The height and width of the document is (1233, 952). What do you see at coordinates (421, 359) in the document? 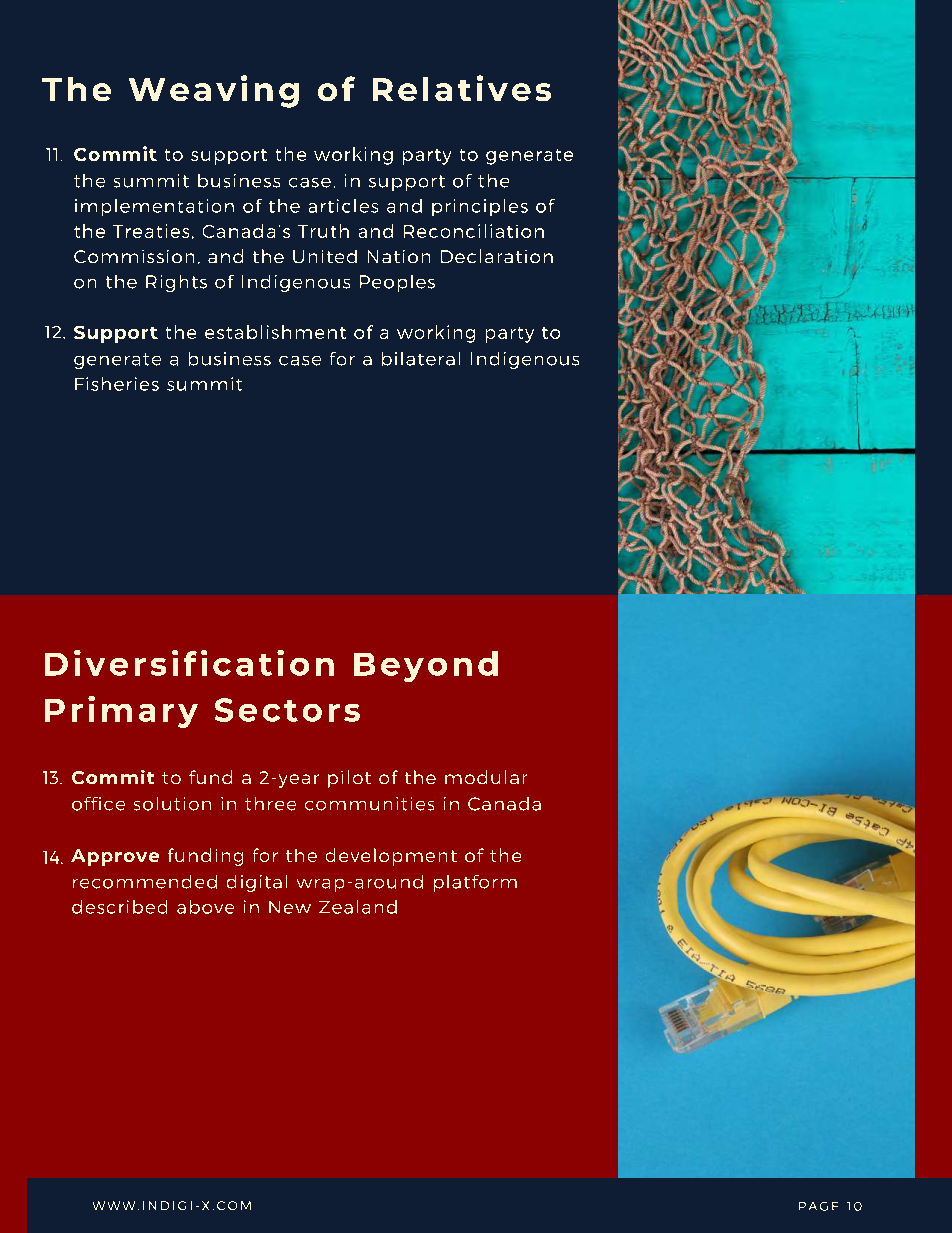
I see `bilateral` at bounding box center [421, 359].
